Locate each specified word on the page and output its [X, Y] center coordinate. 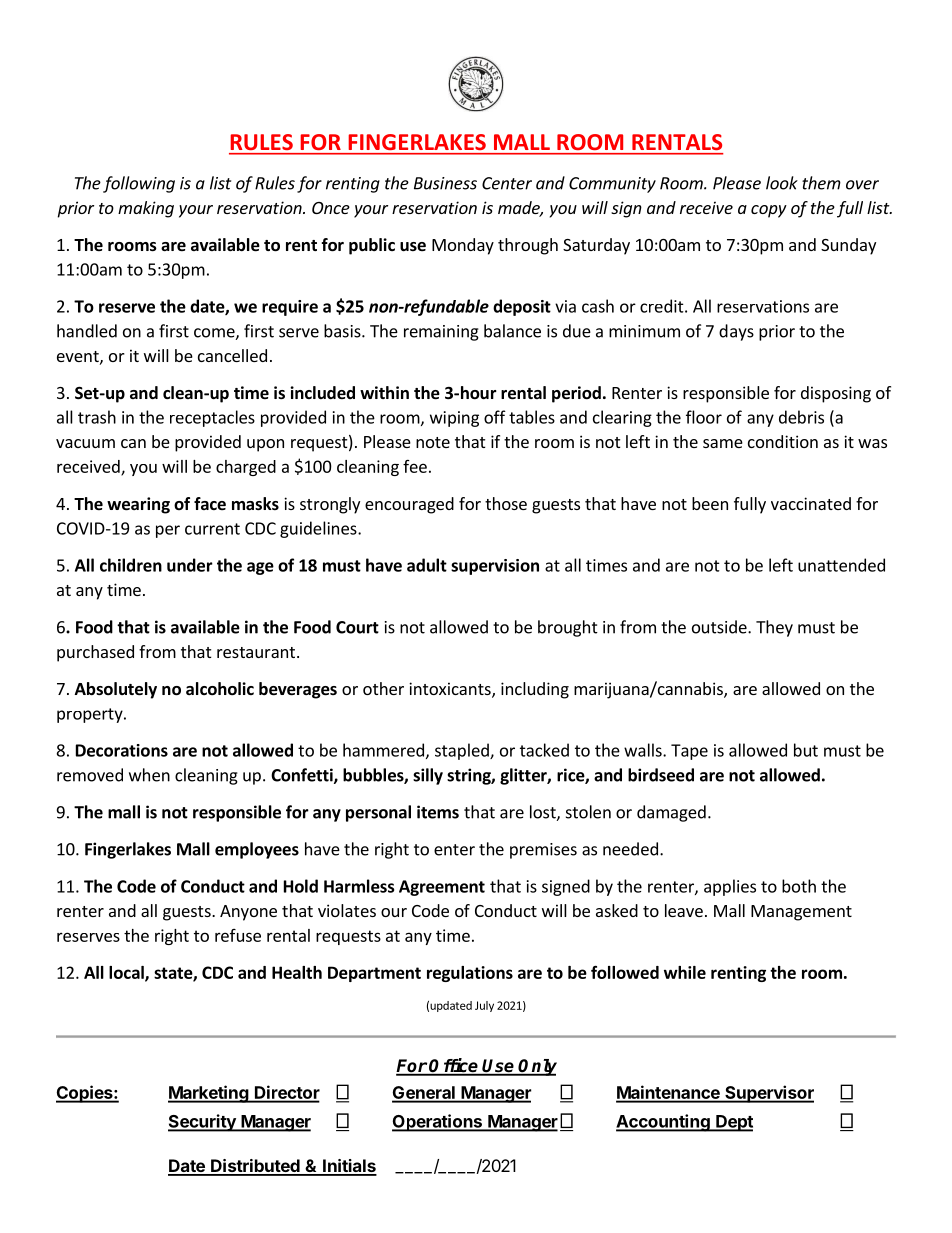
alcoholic [220, 689]
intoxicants [451, 690]
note [433, 442]
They [774, 628]
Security [203, 1123]
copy [769, 211]
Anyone [248, 913]
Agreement [442, 888]
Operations [438, 1123]
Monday [463, 246]
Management [801, 913]
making [146, 209]
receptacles [212, 418]
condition [783, 441]
